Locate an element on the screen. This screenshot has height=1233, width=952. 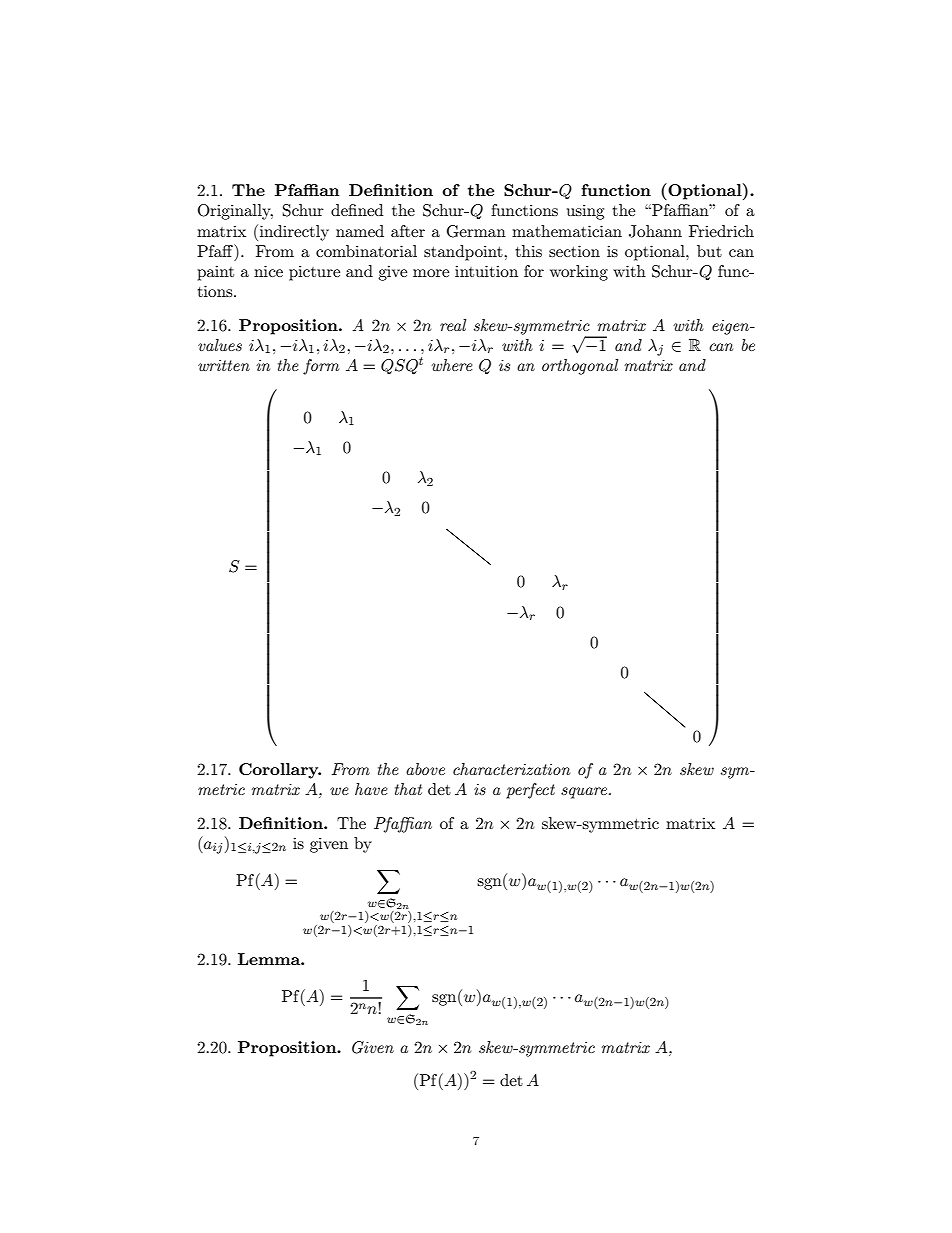
Corollary is located at coordinates (280, 771).
